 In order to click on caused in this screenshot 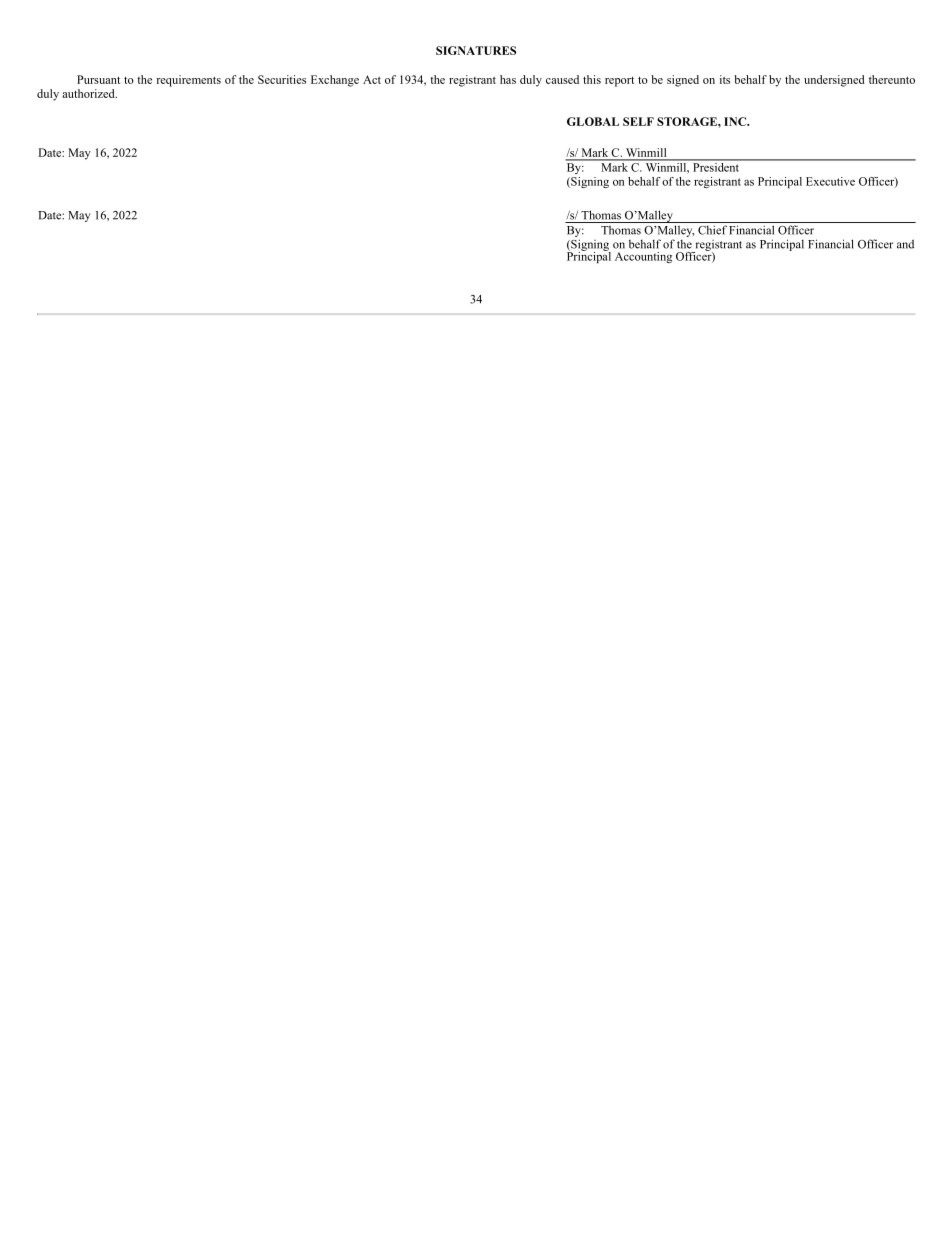, I will do `click(562, 79)`.
